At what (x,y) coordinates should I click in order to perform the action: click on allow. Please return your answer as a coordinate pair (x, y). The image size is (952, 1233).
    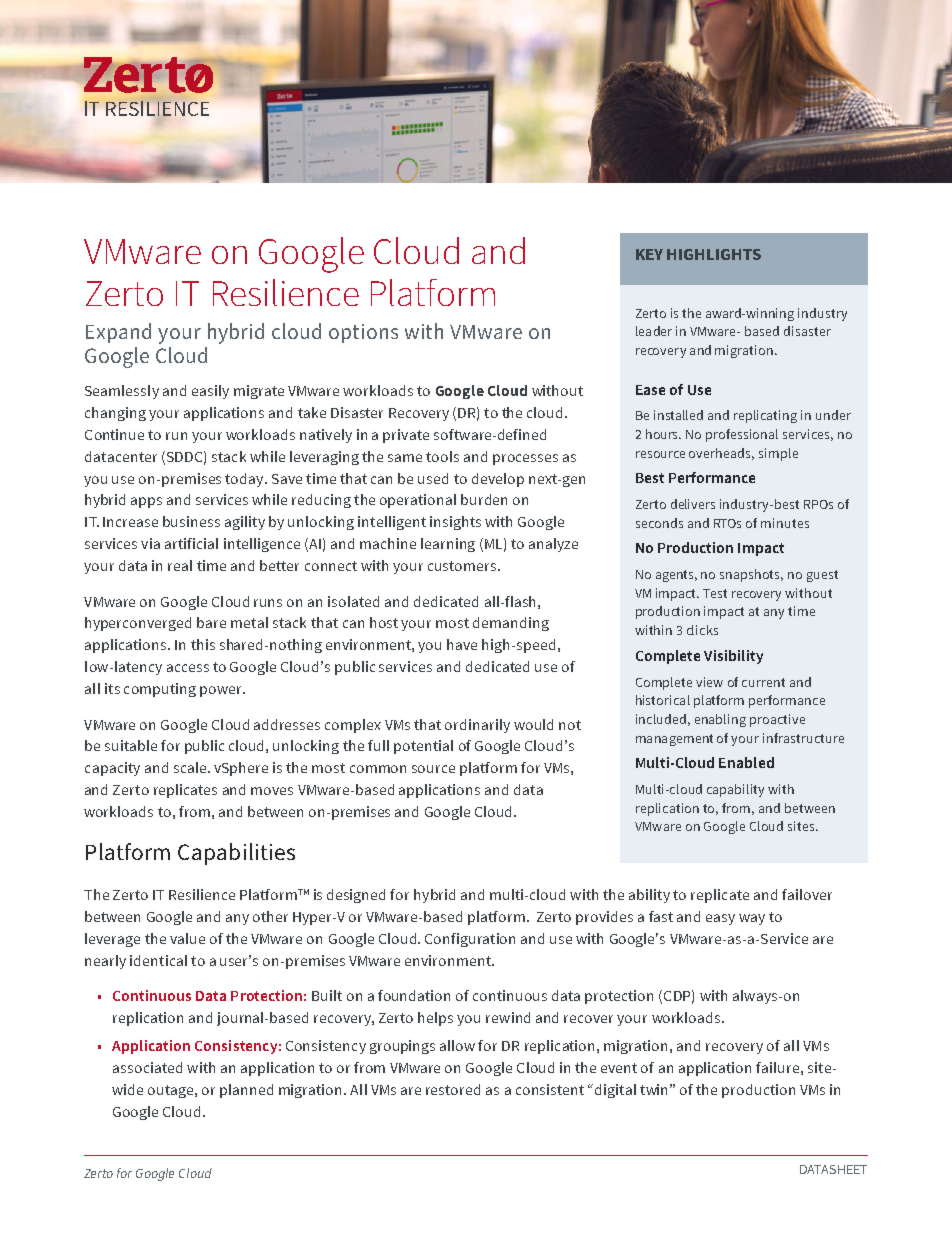
    Looking at the image, I should click on (457, 1045).
